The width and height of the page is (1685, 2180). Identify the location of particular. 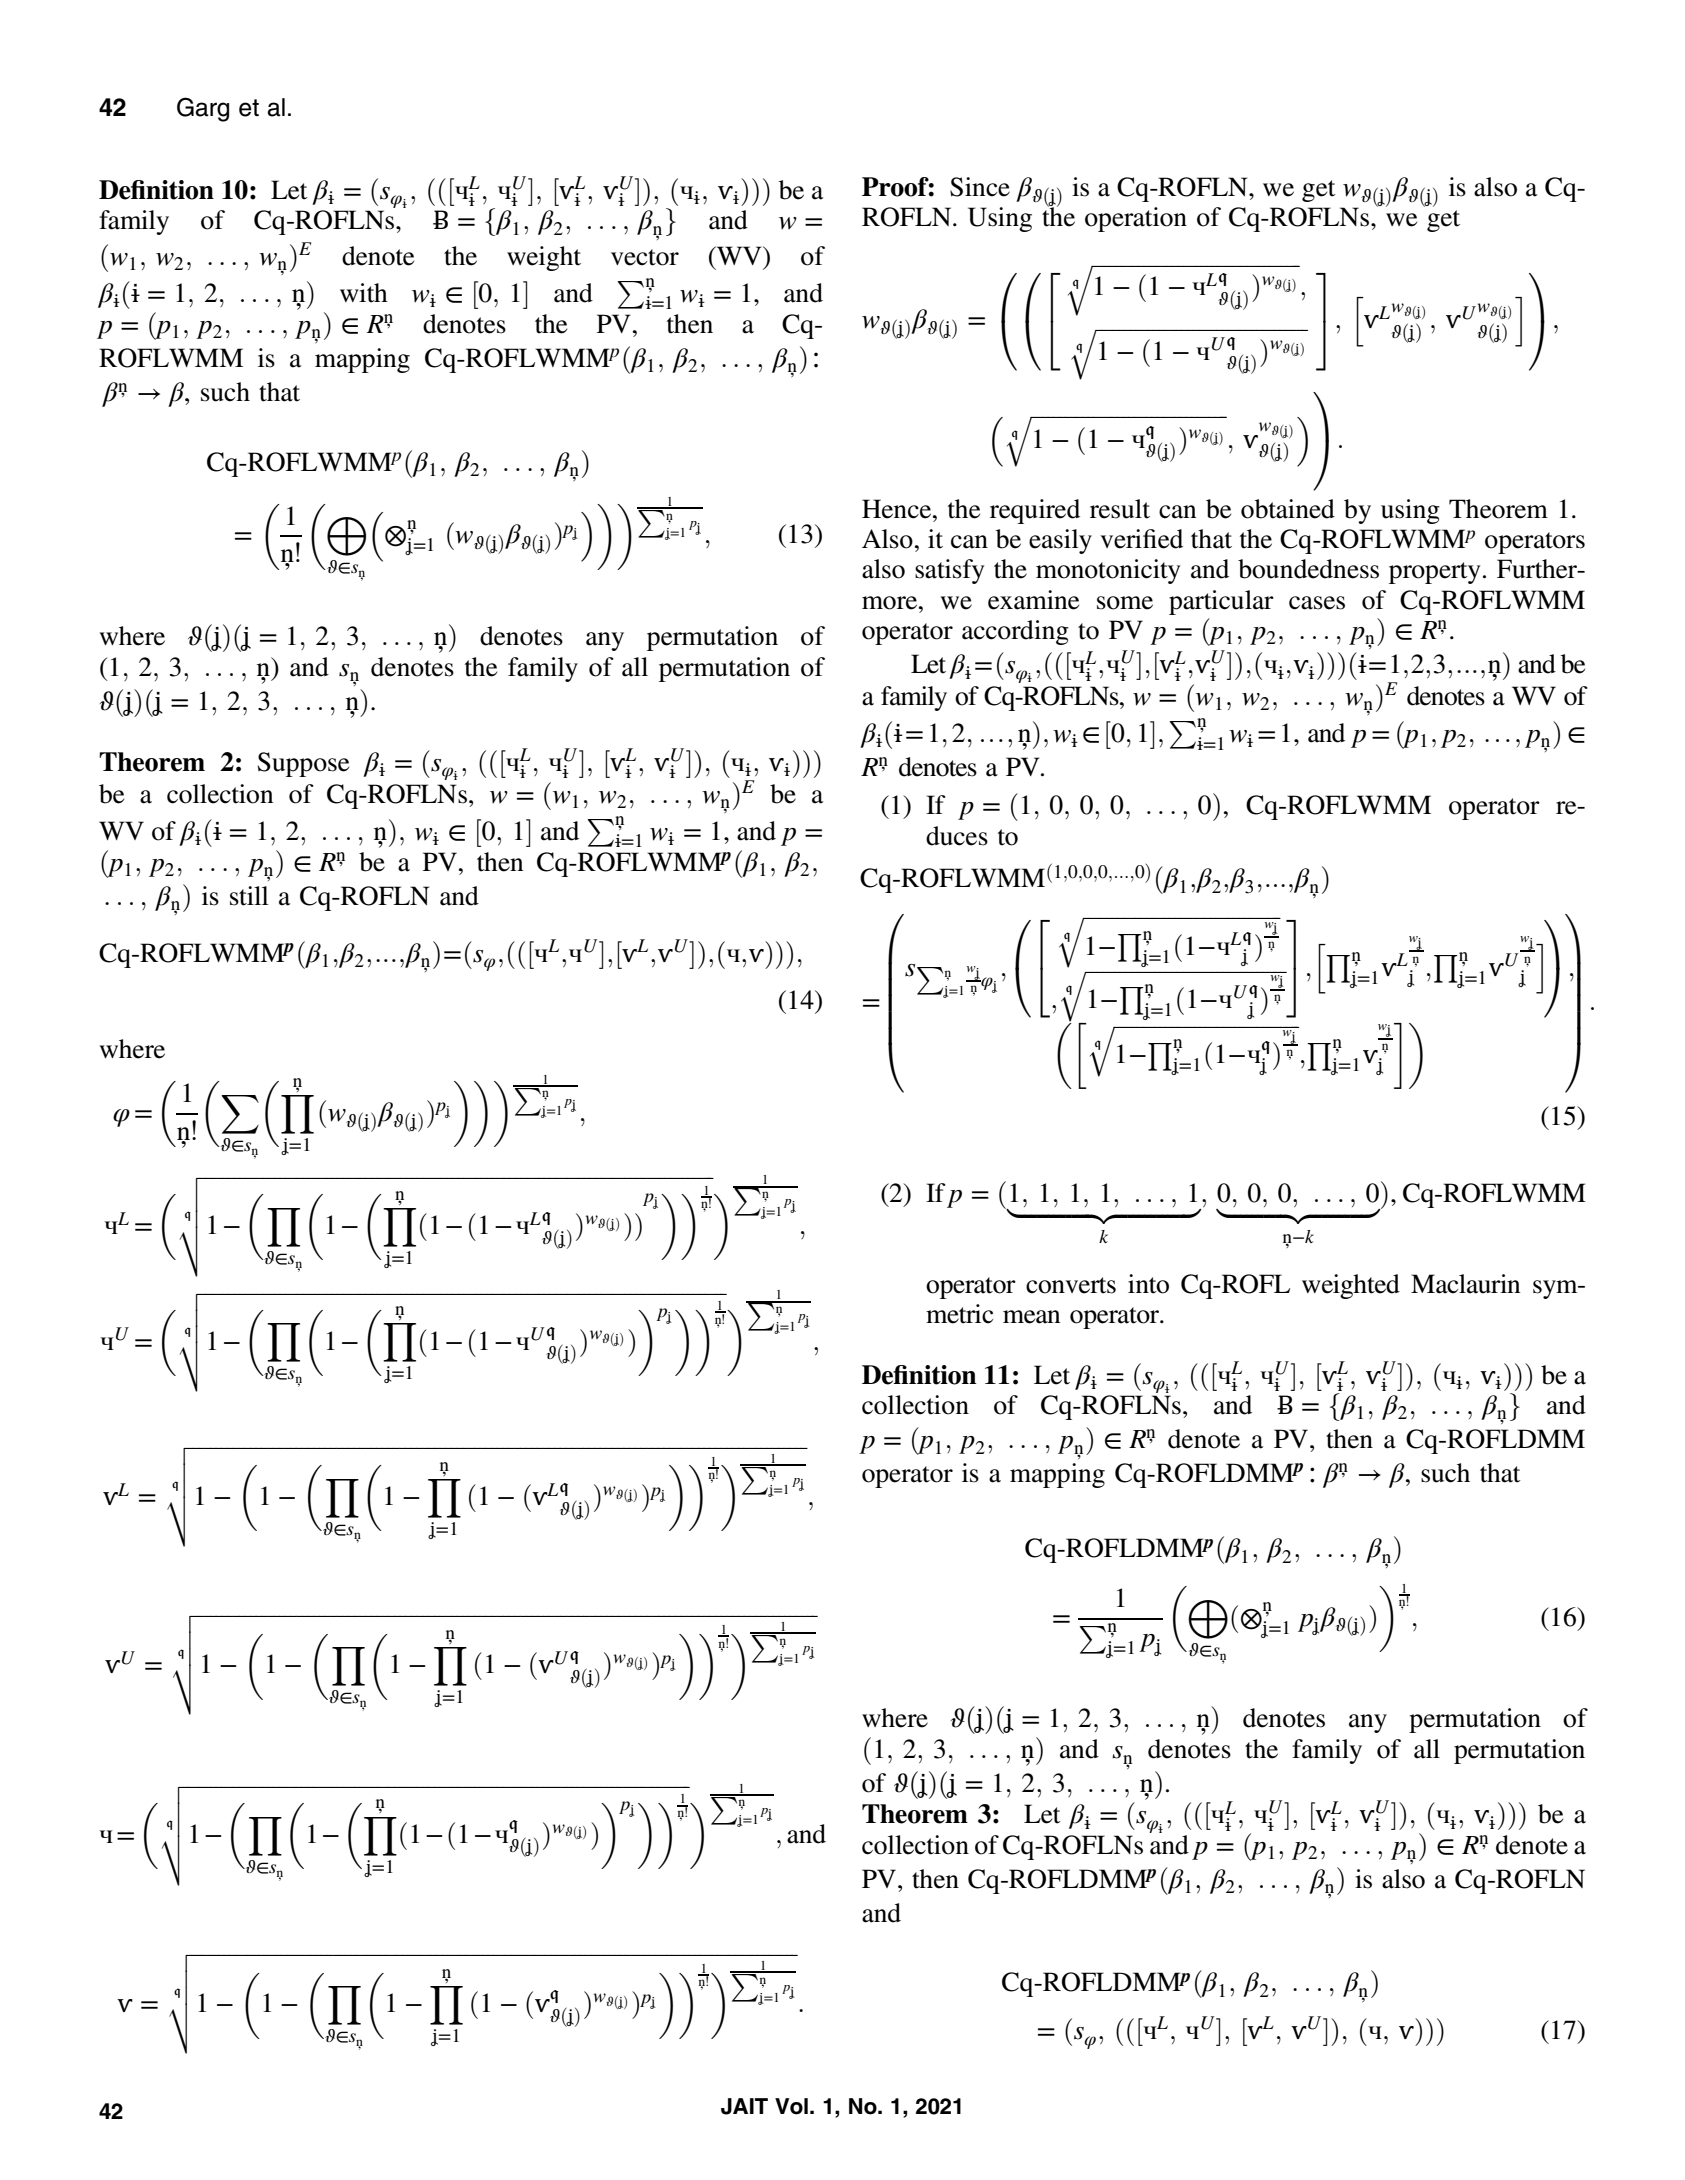
(1221, 602).
